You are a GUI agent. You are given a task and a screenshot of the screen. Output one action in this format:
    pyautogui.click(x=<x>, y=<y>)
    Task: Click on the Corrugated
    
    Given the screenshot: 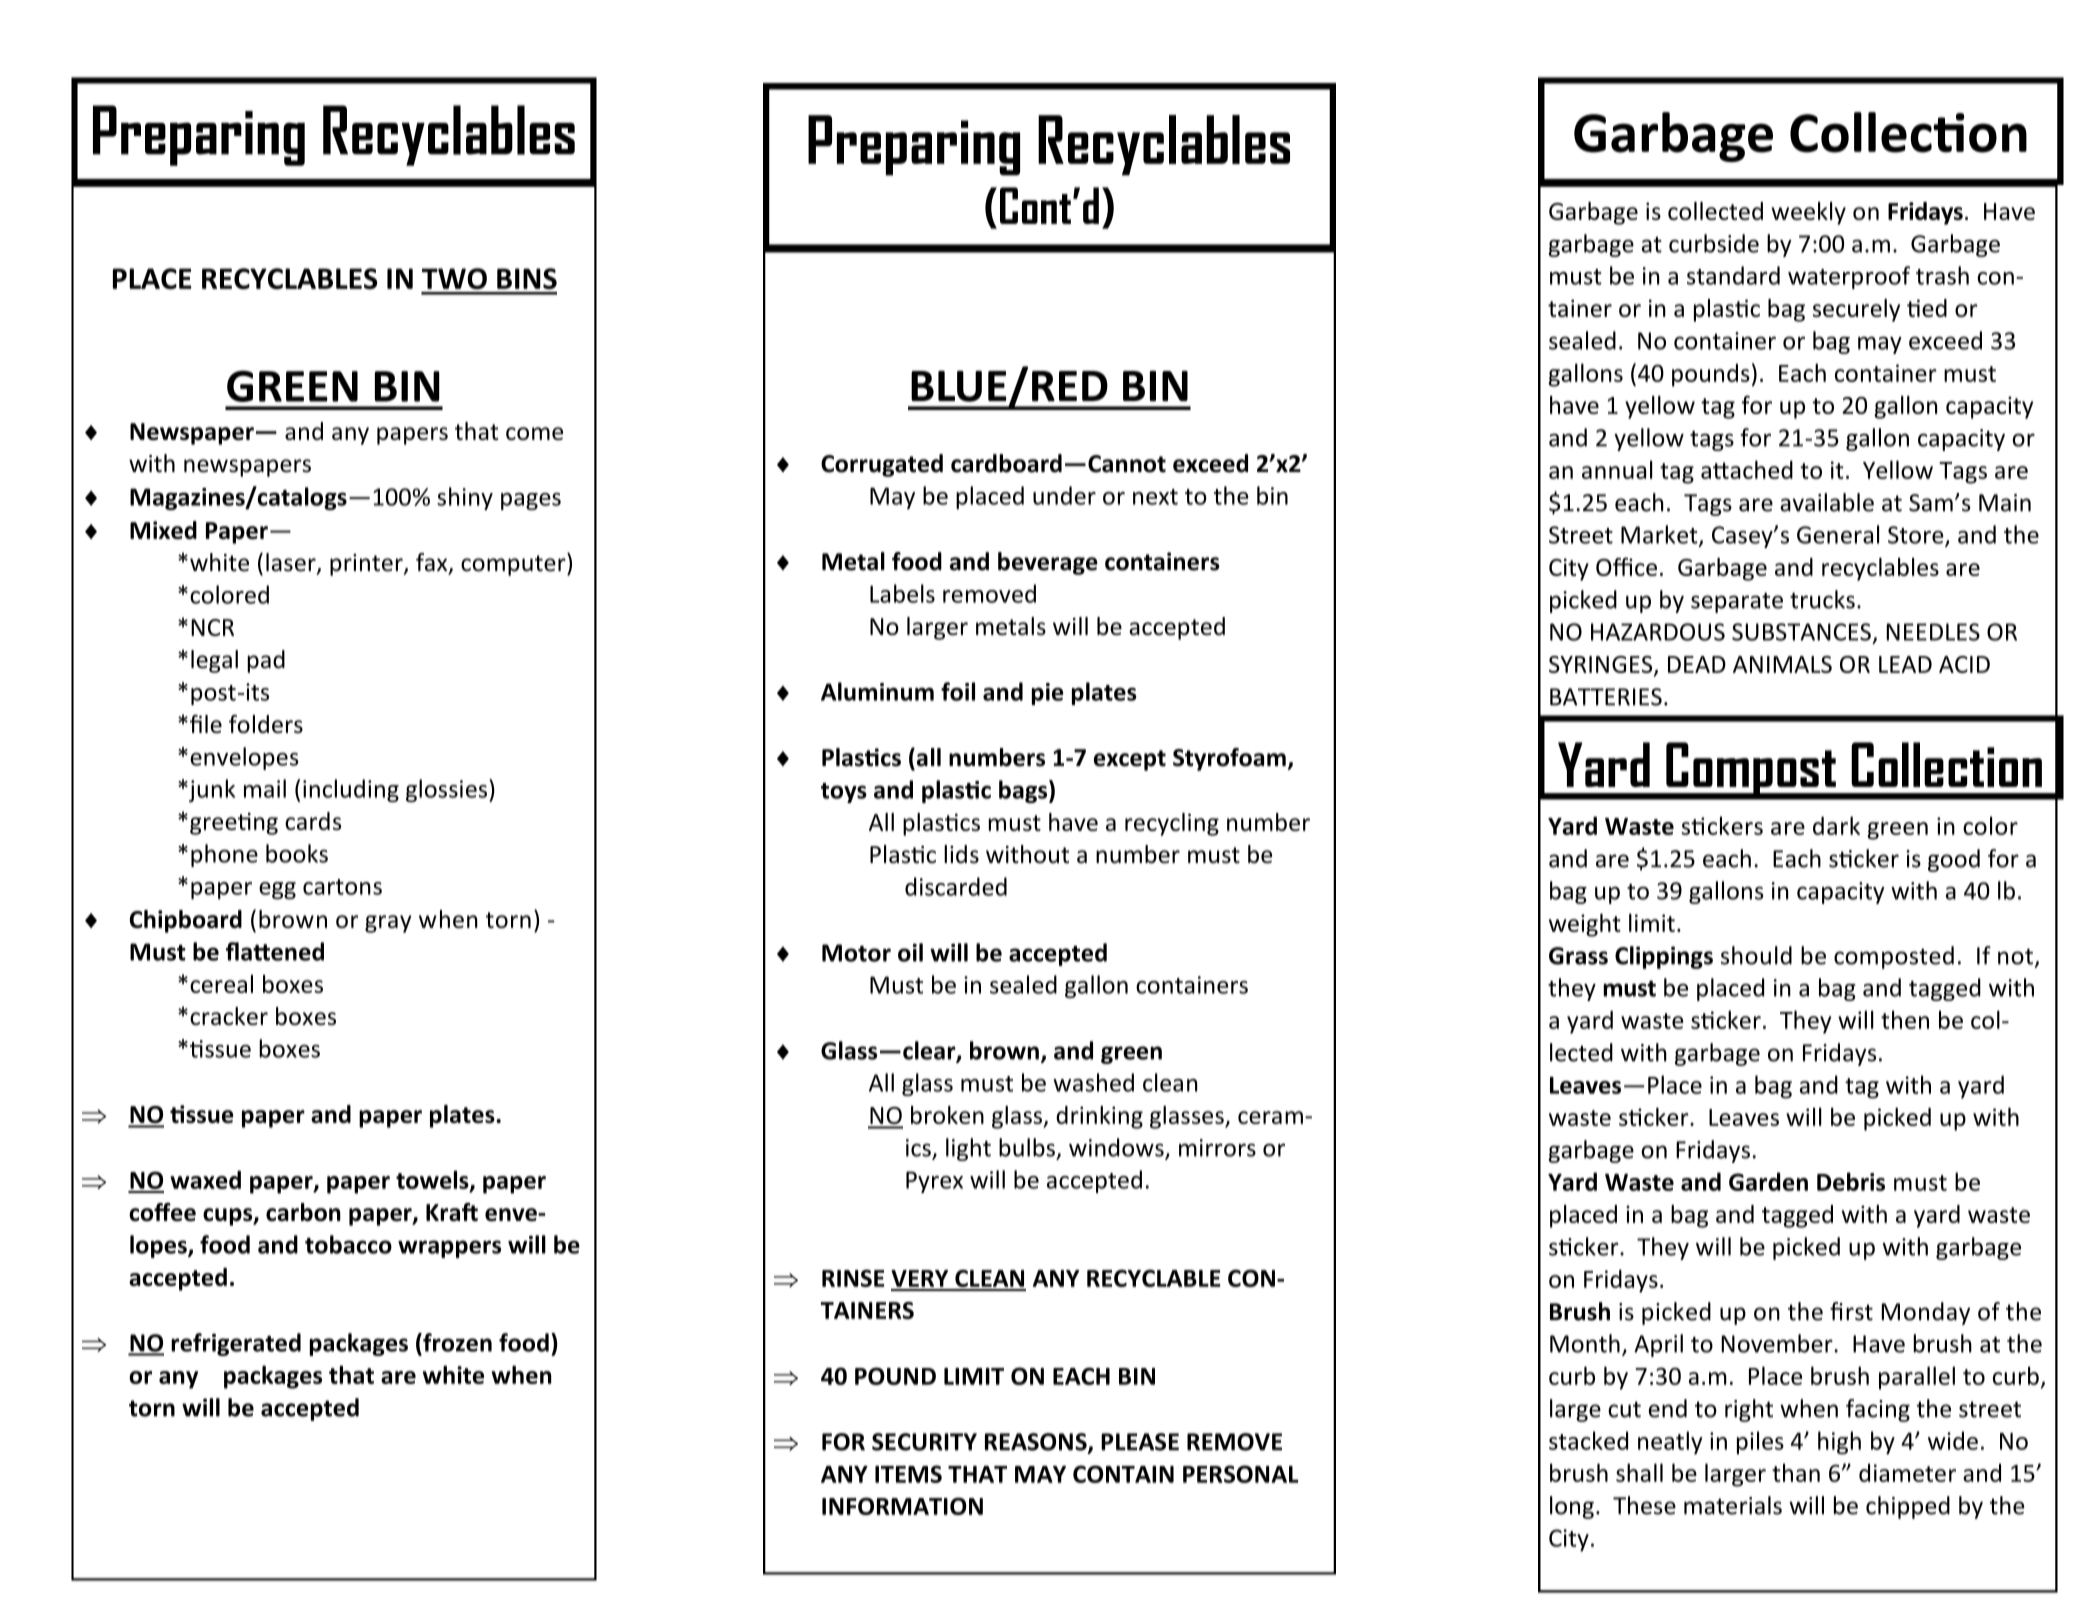 What is the action you would take?
    pyautogui.click(x=882, y=465)
